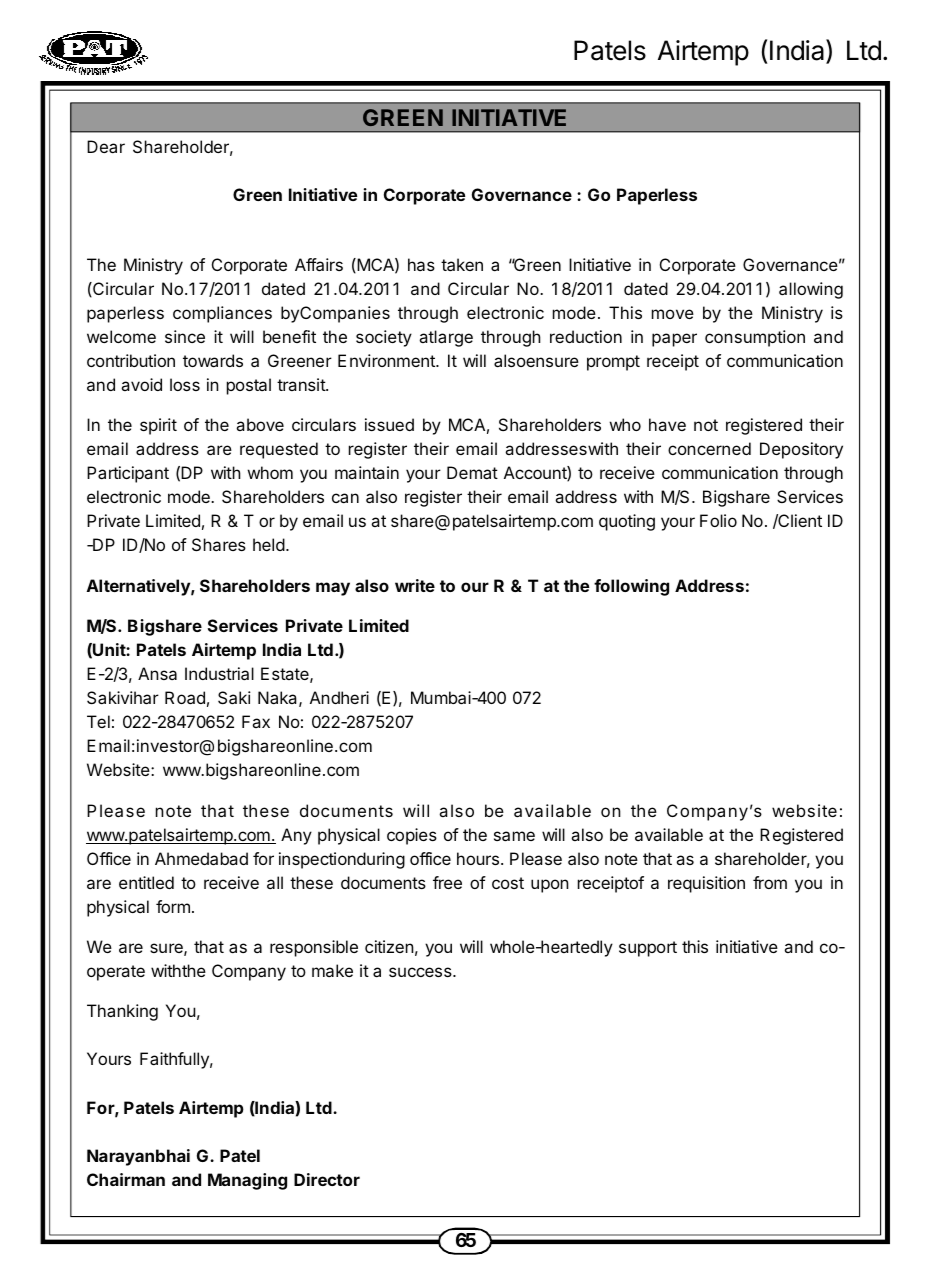 The height and width of the document is (1288, 930). I want to click on allowing, so click(811, 290).
